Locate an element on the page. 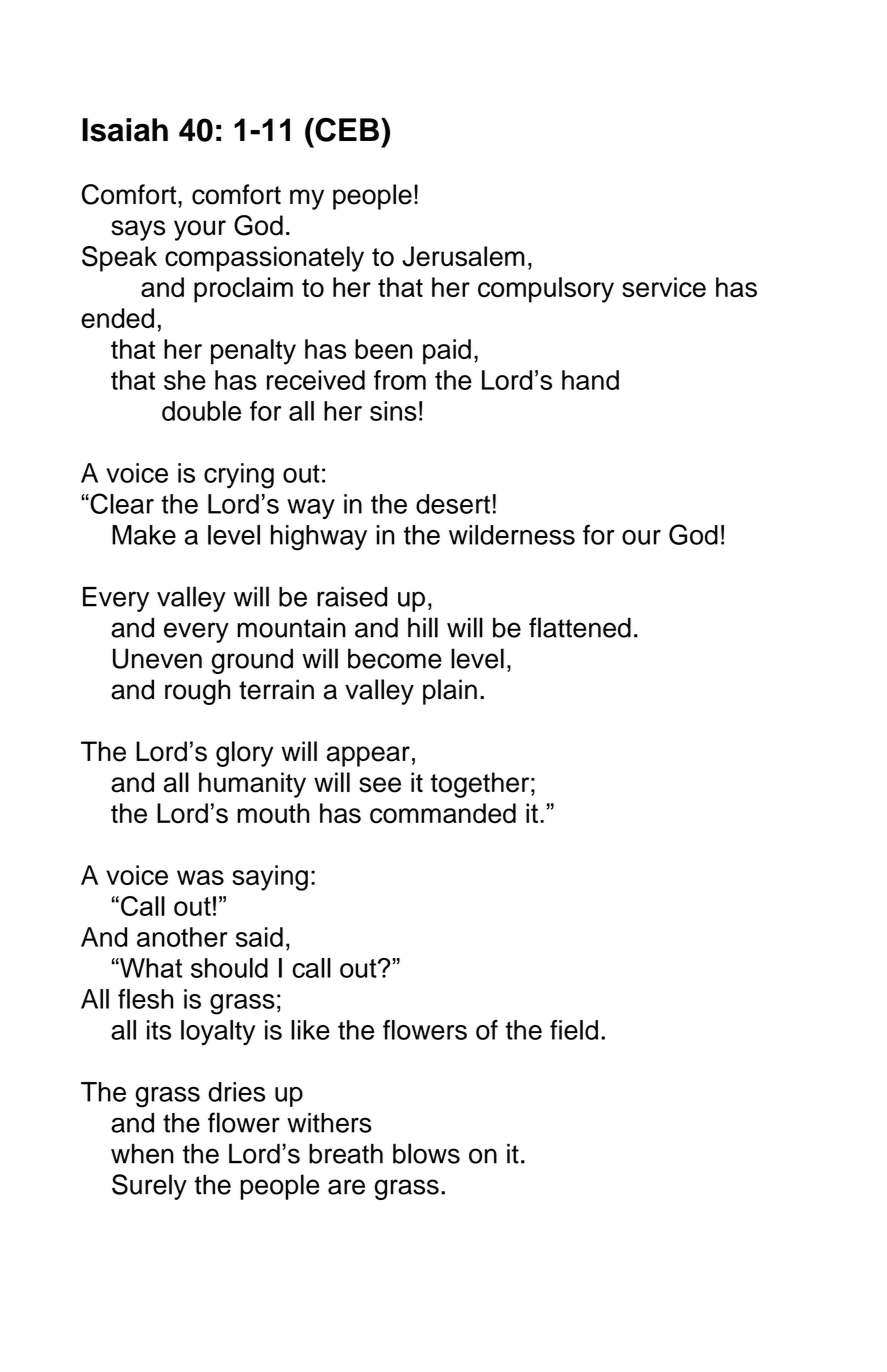 This page has width=887, height=1372. desert is located at coordinates (453, 504).
